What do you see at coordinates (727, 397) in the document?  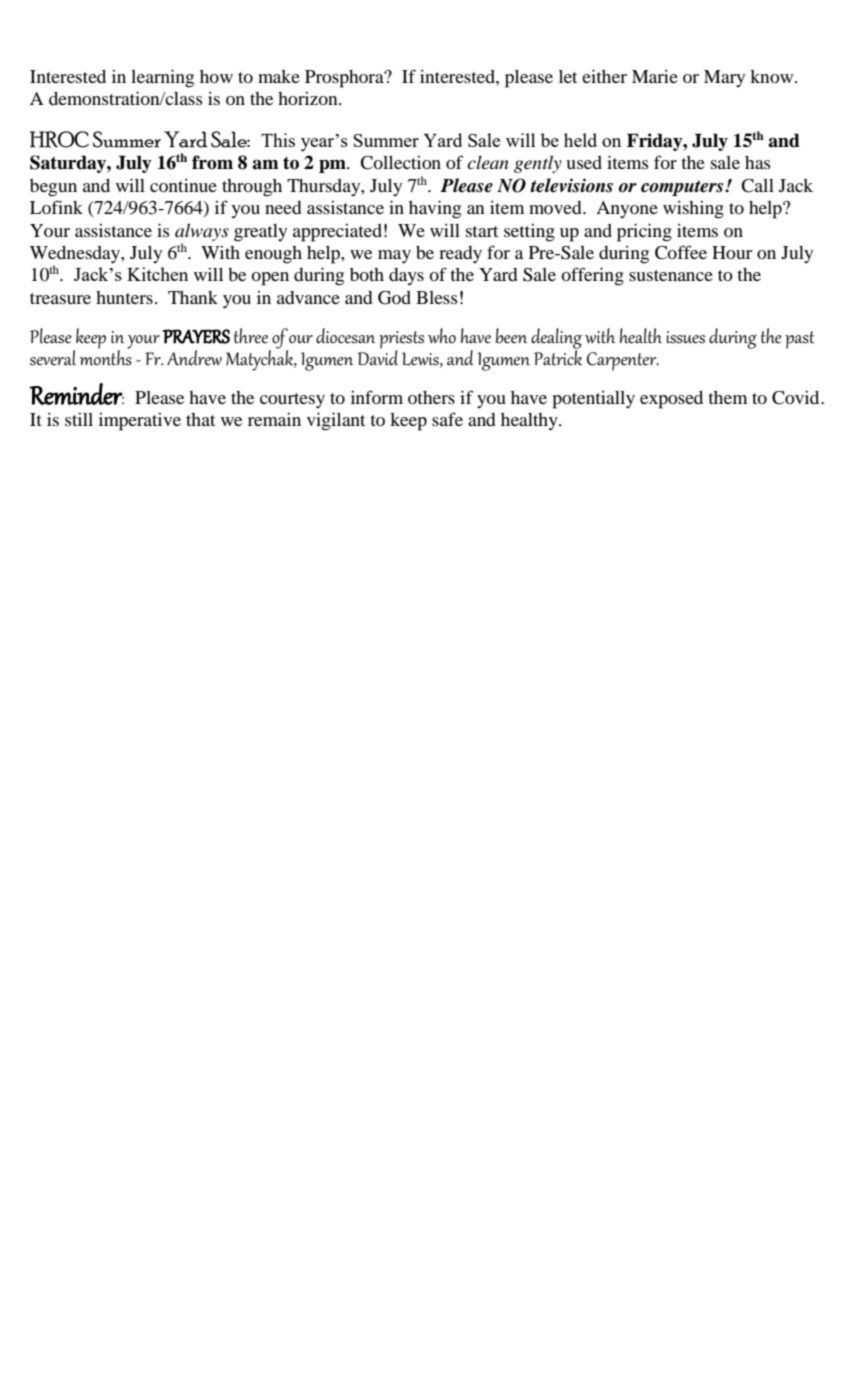 I see `them` at bounding box center [727, 397].
